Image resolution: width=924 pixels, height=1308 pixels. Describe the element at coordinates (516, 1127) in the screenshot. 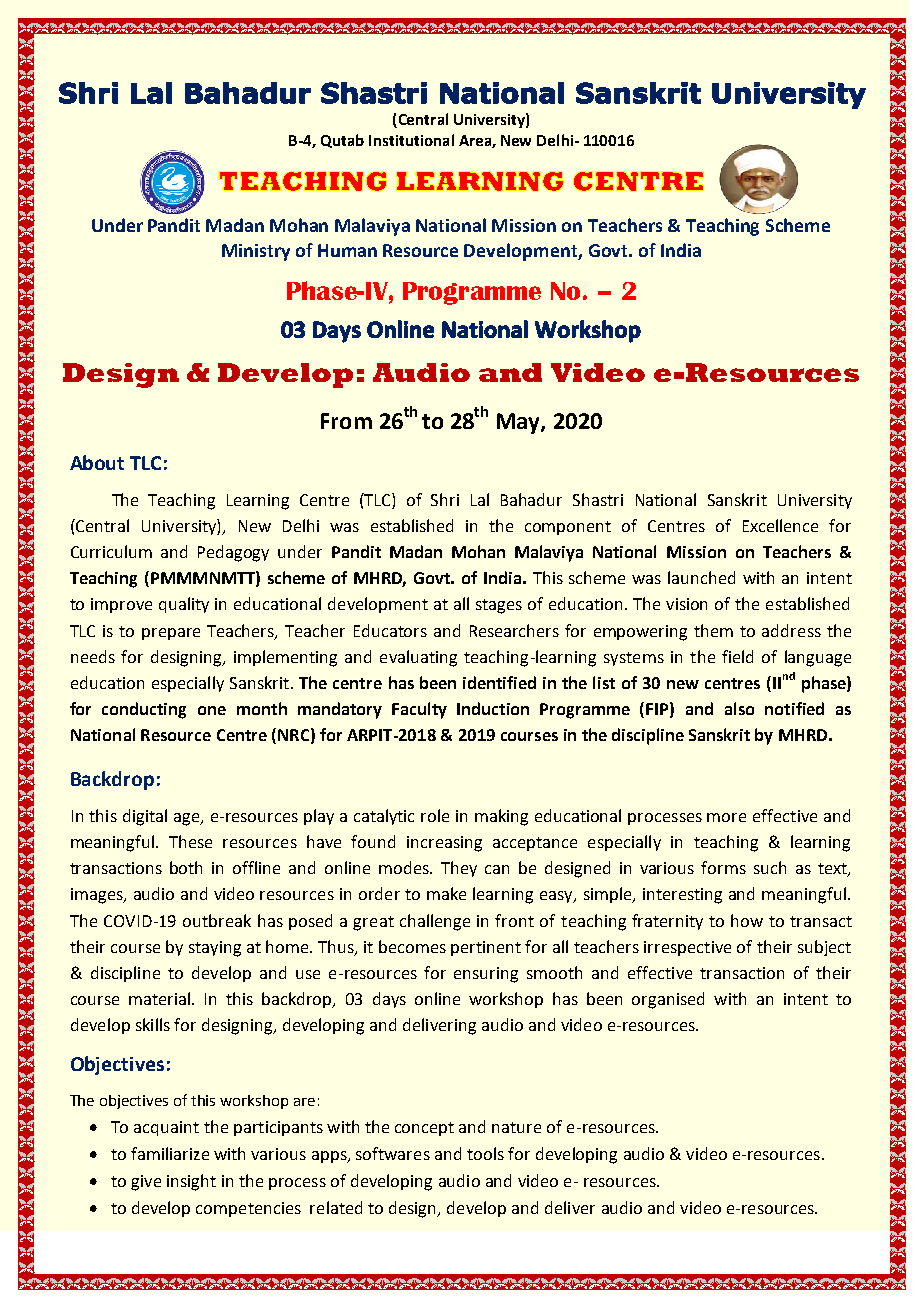

I see `nature` at that location.
